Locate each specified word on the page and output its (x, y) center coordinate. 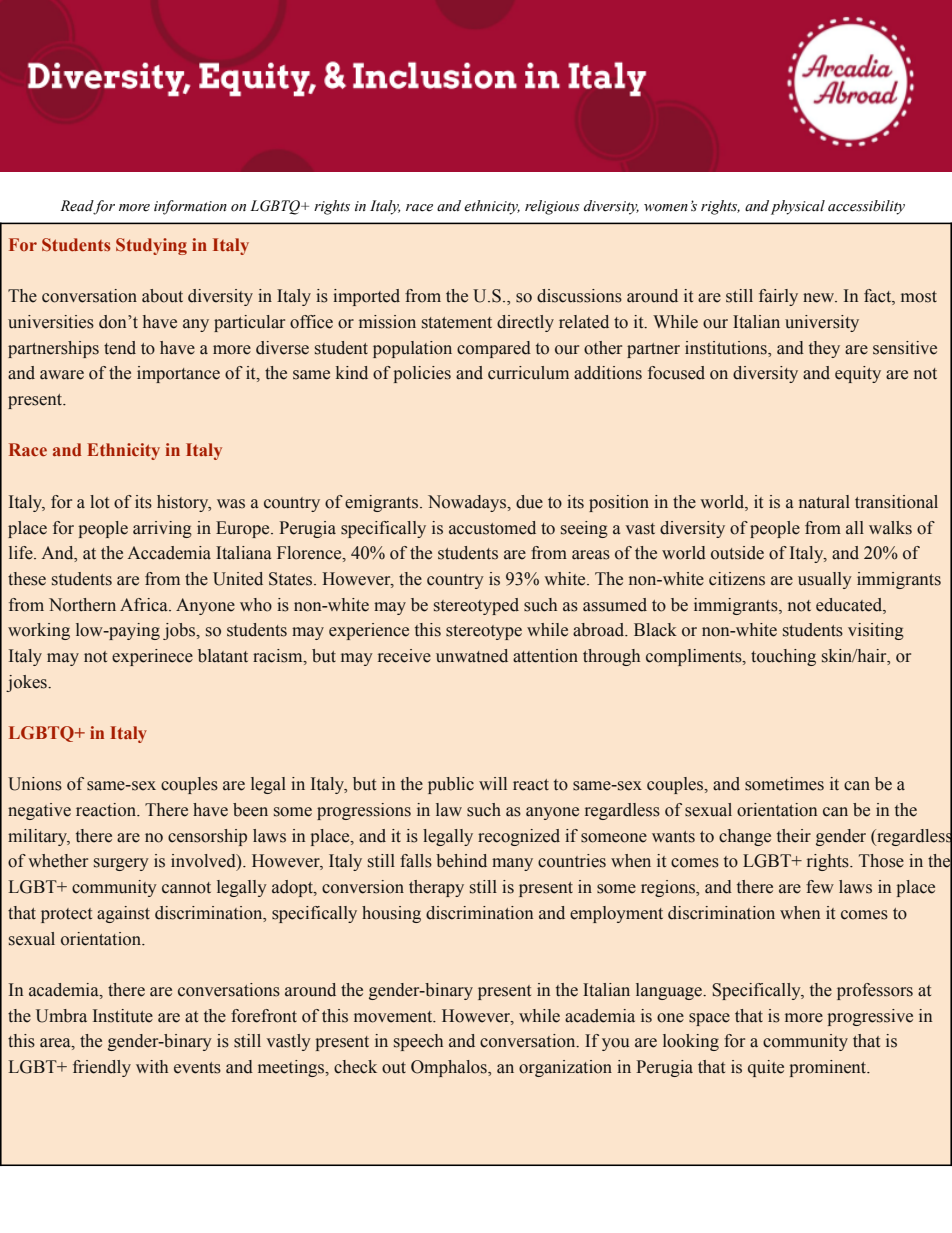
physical (798, 207)
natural (824, 502)
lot (99, 502)
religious (552, 207)
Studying (151, 246)
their (794, 836)
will (493, 783)
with (152, 1067)
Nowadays (468, 503)
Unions (35, 784)
